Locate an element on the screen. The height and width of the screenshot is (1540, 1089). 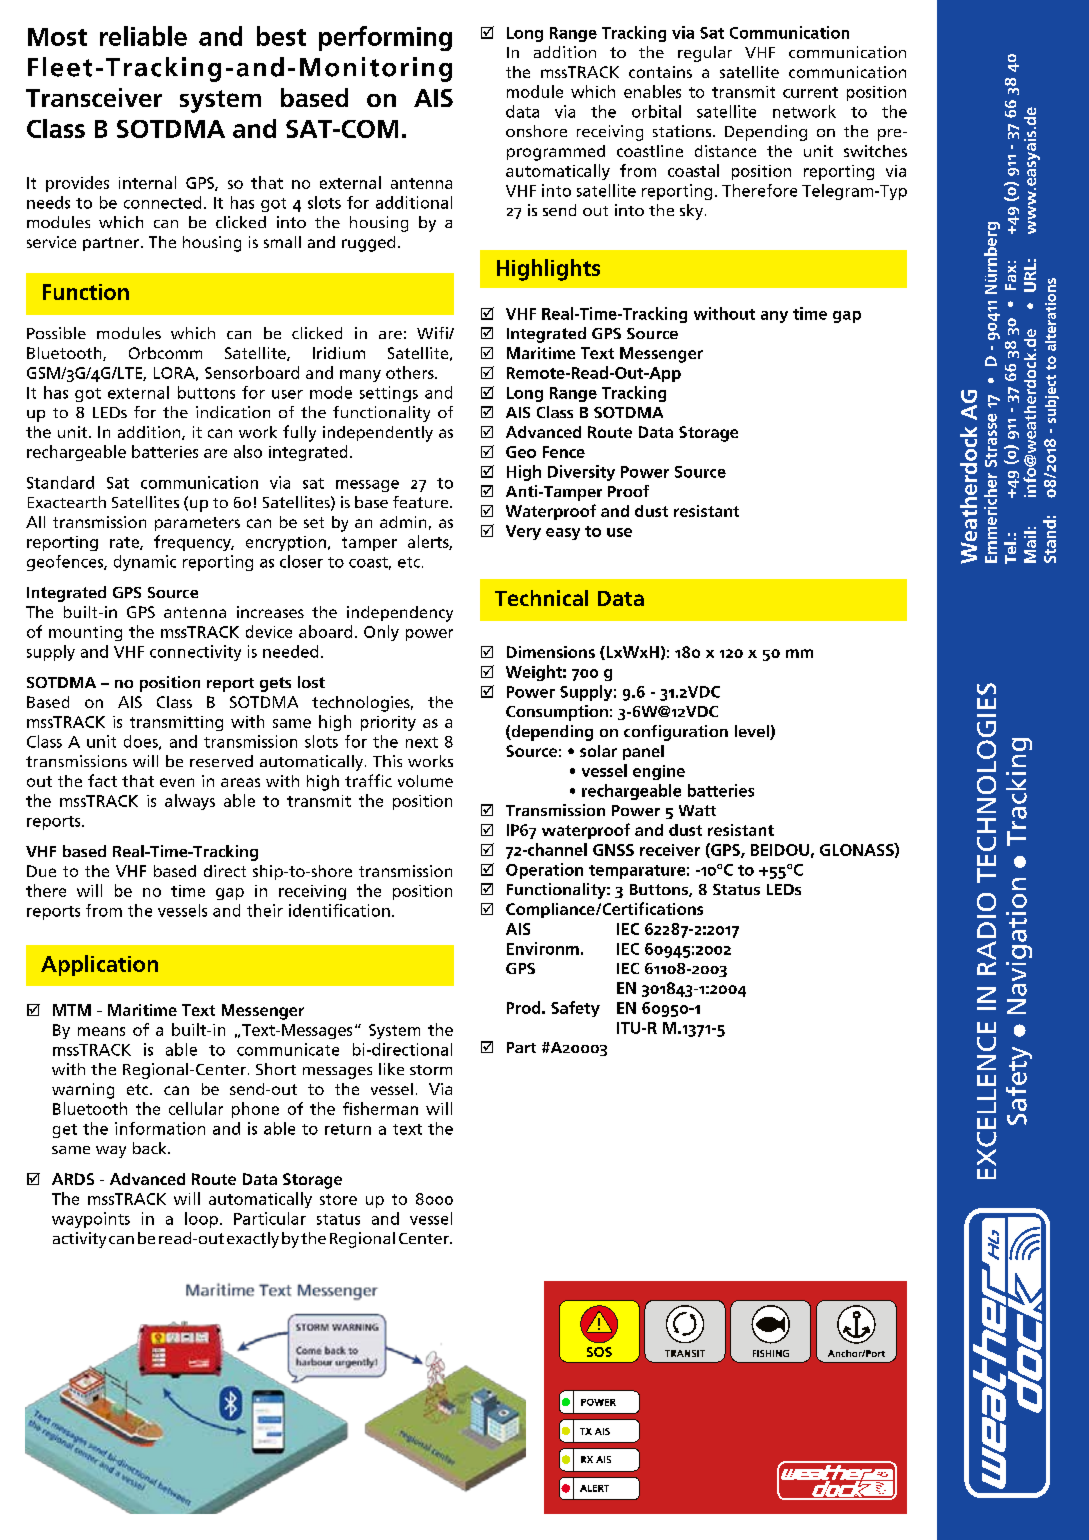
Diversity is located at coordinates (581, 473).
